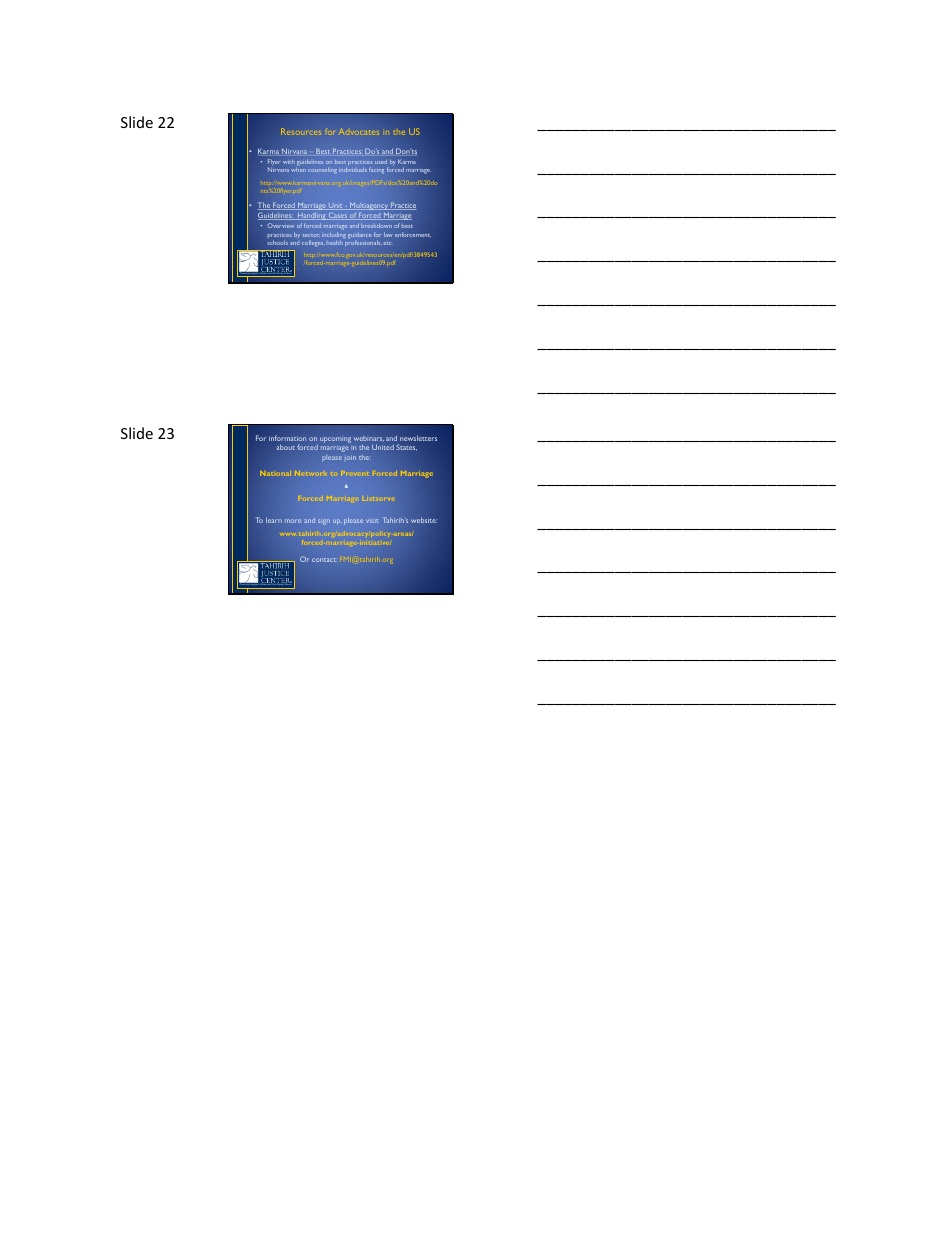  I want to click on when, so click(298, 170).
